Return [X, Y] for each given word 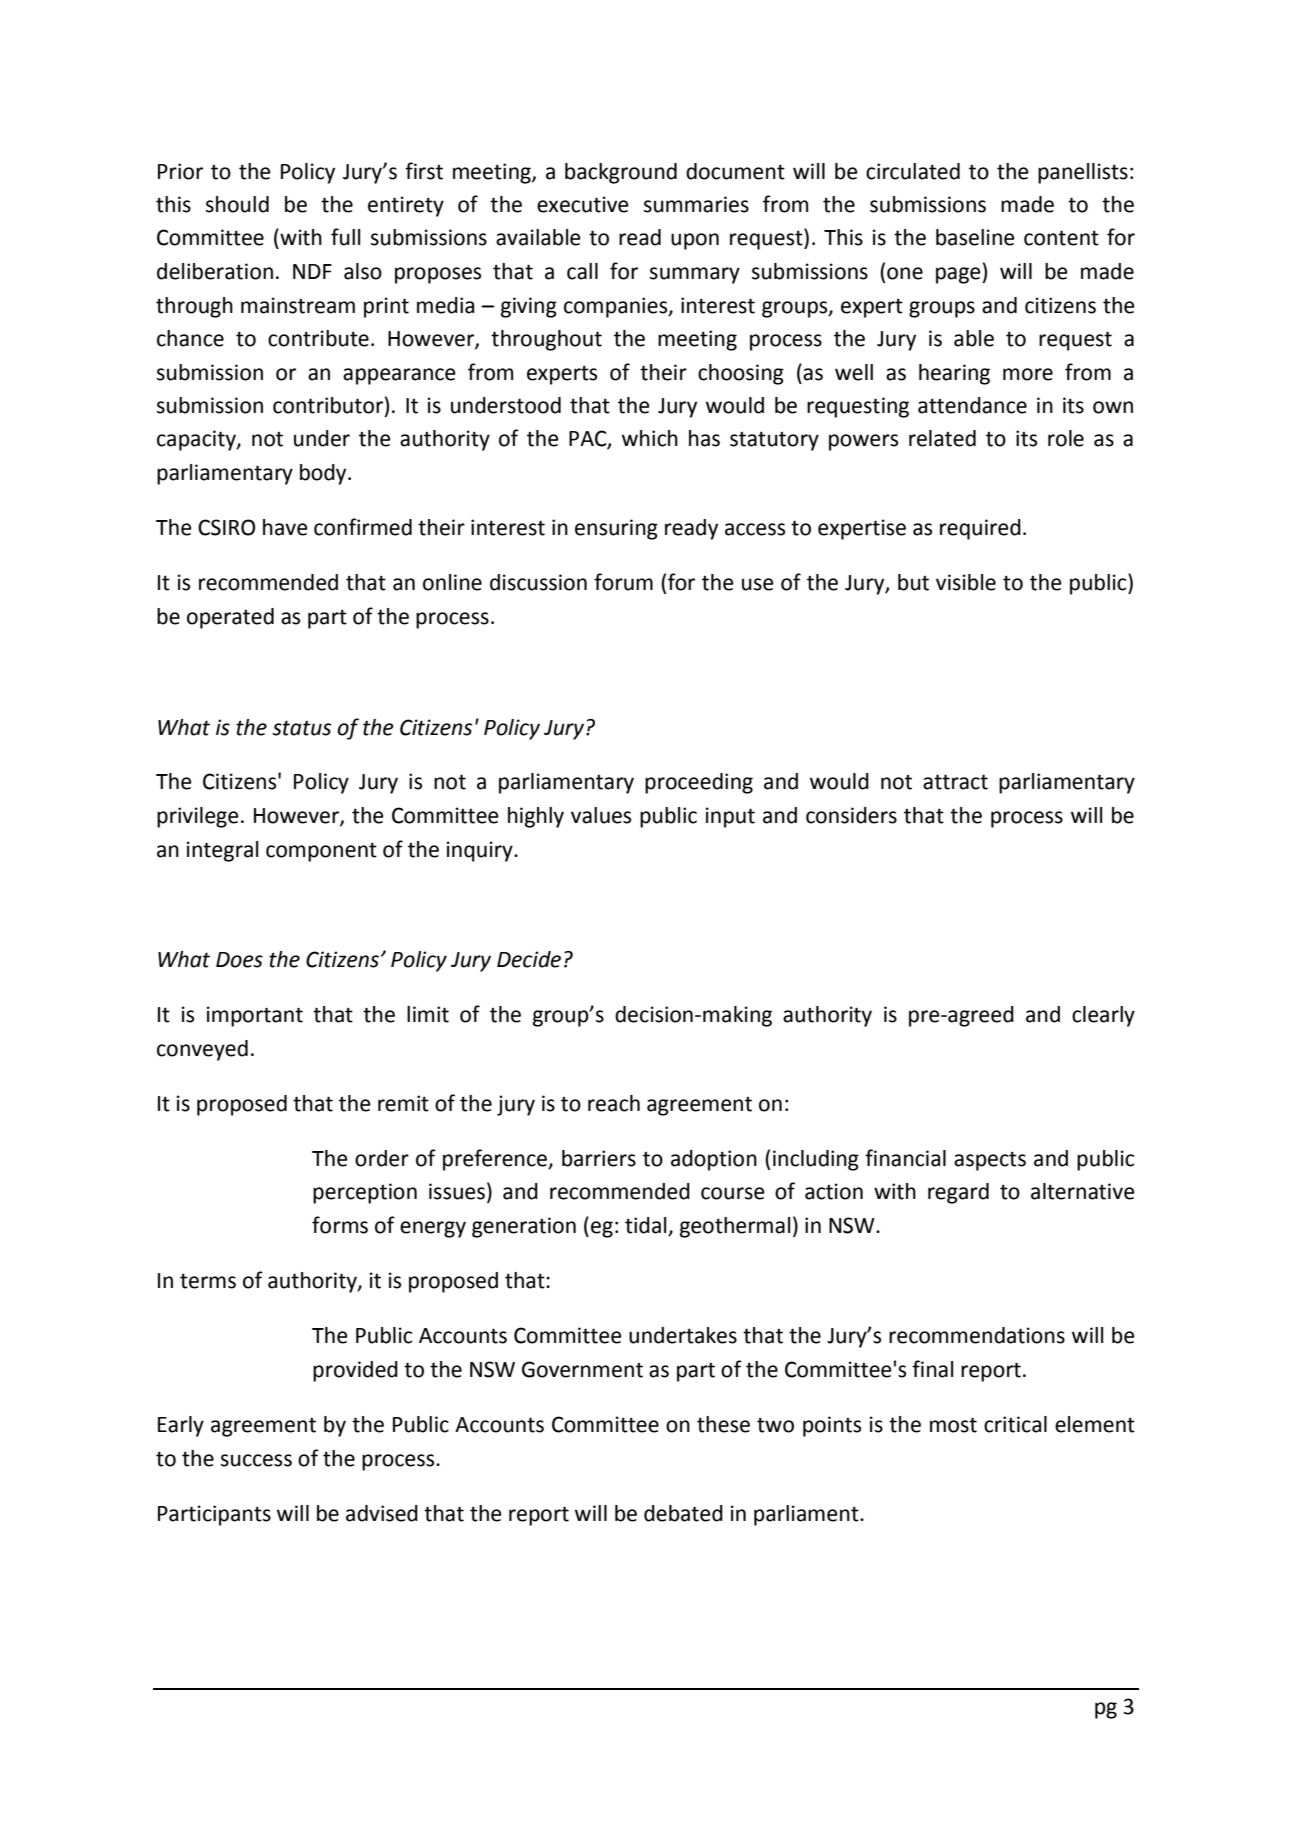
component [321, 852]
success [256, 1460]
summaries [696, 204]
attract [955, 782]
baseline [975, 237]
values [601, 815]
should [237, 204]
